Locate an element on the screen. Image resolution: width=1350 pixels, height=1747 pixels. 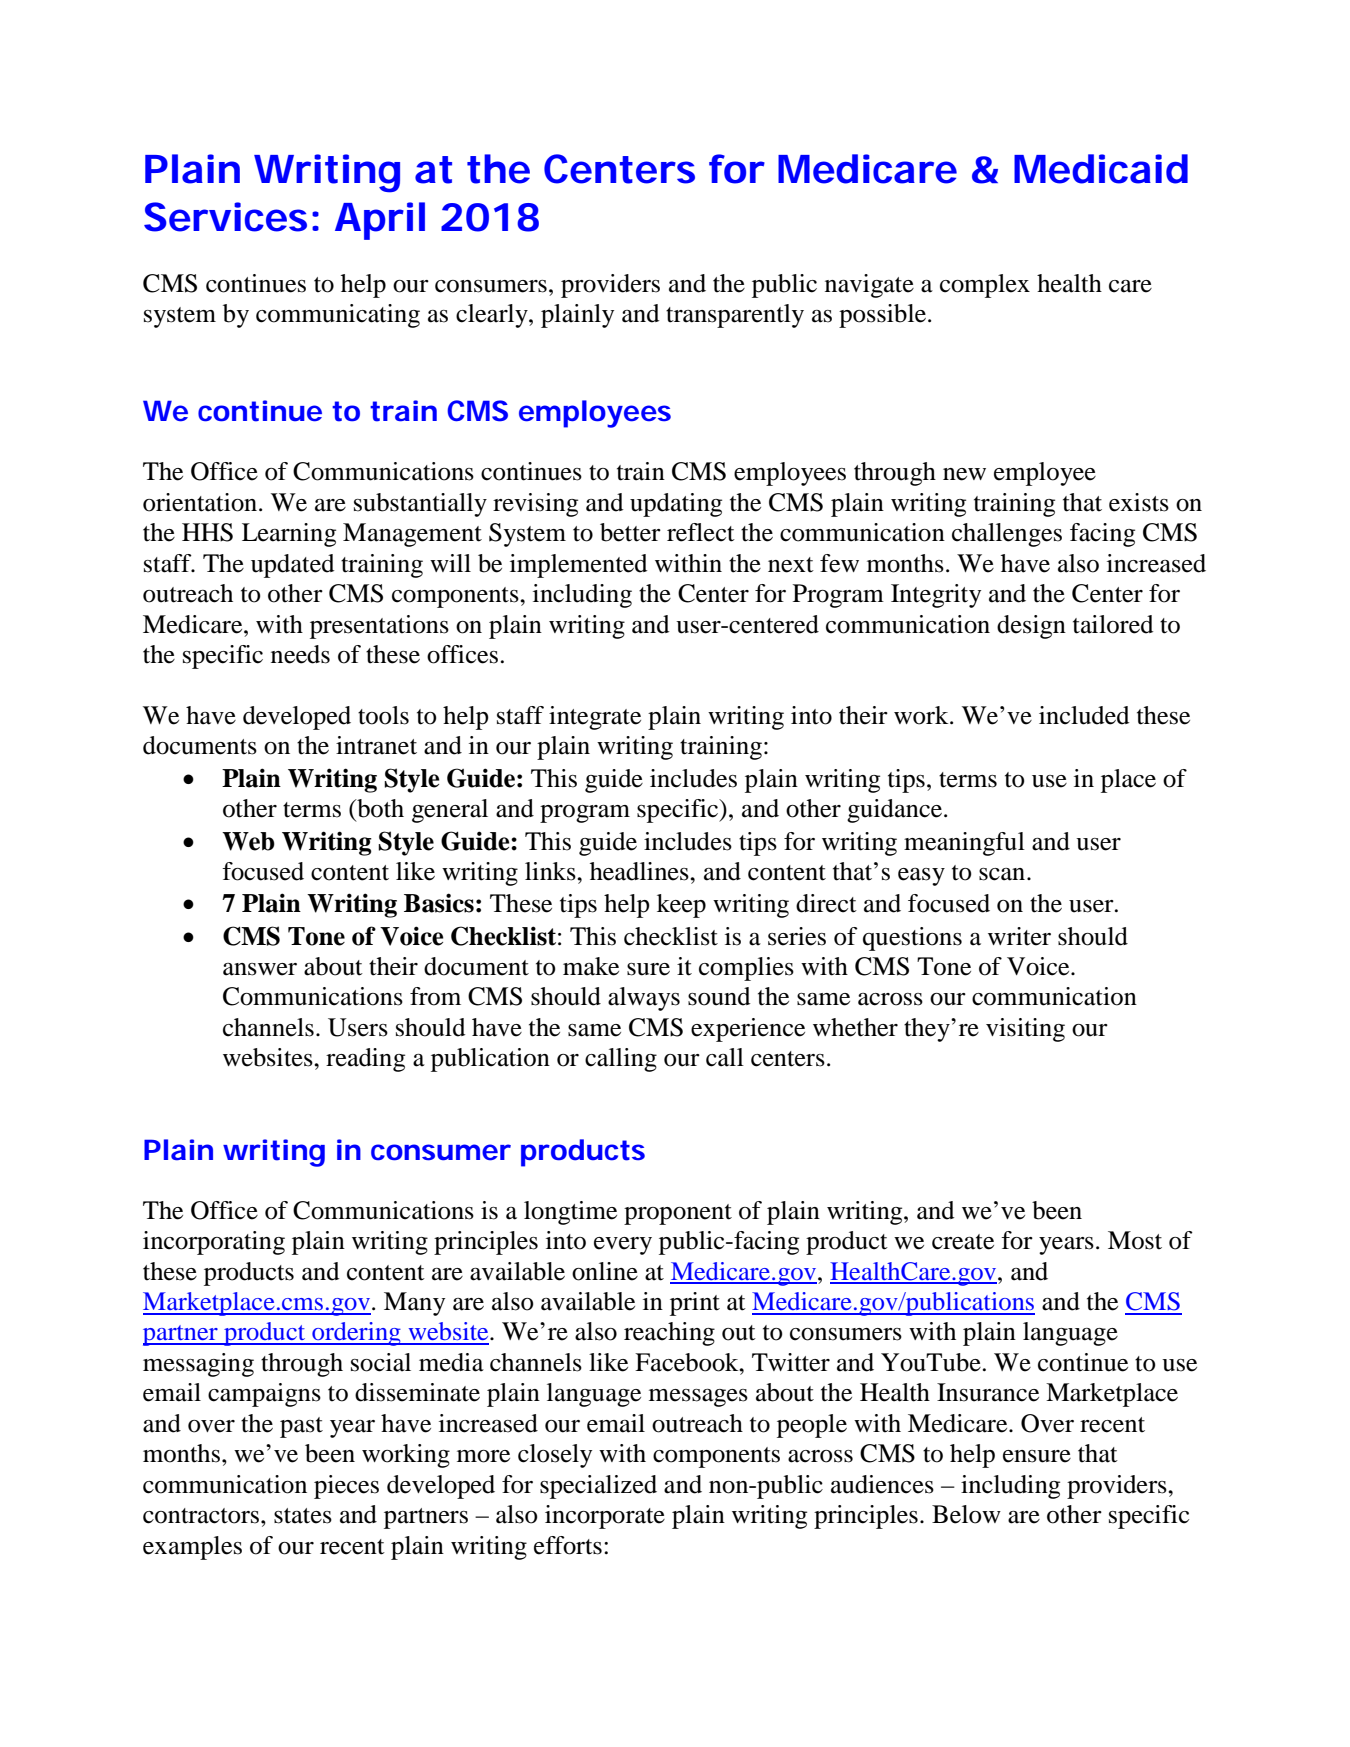
included is located at coordinates (1084, 715).
